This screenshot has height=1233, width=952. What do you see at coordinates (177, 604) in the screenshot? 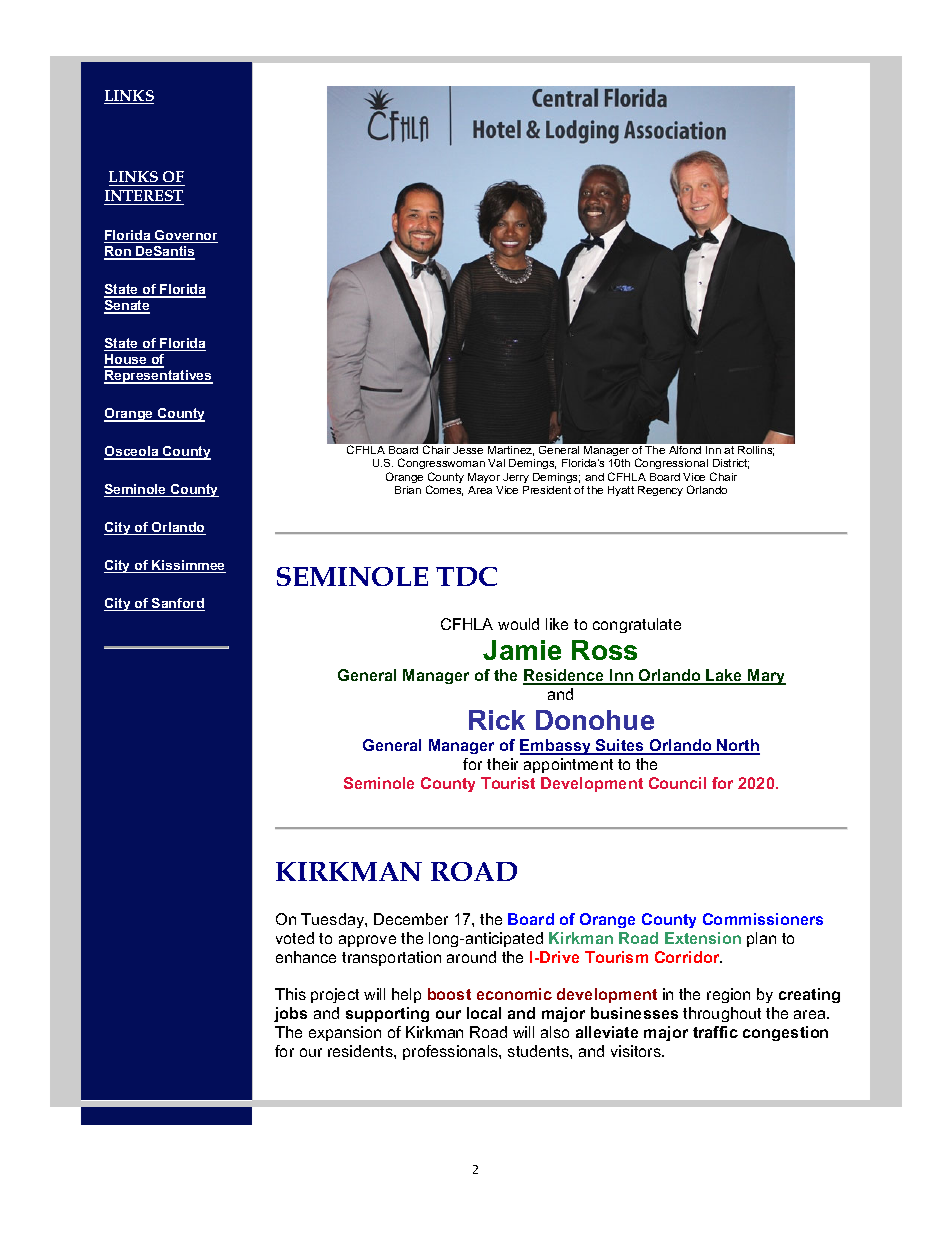
I see `Sanford` at bounding box center [177, 604].
